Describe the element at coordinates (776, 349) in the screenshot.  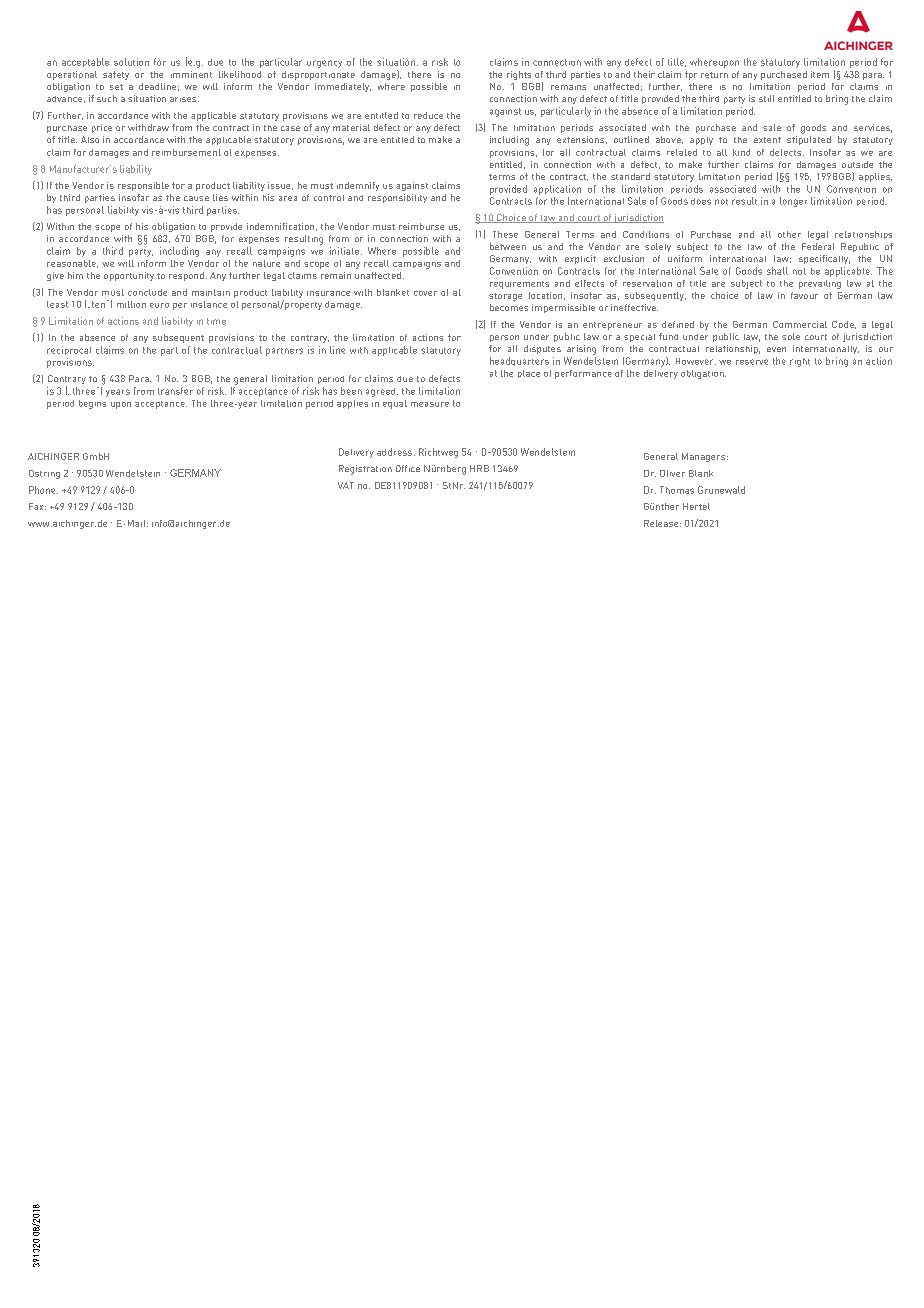
I see `even` at that location.
